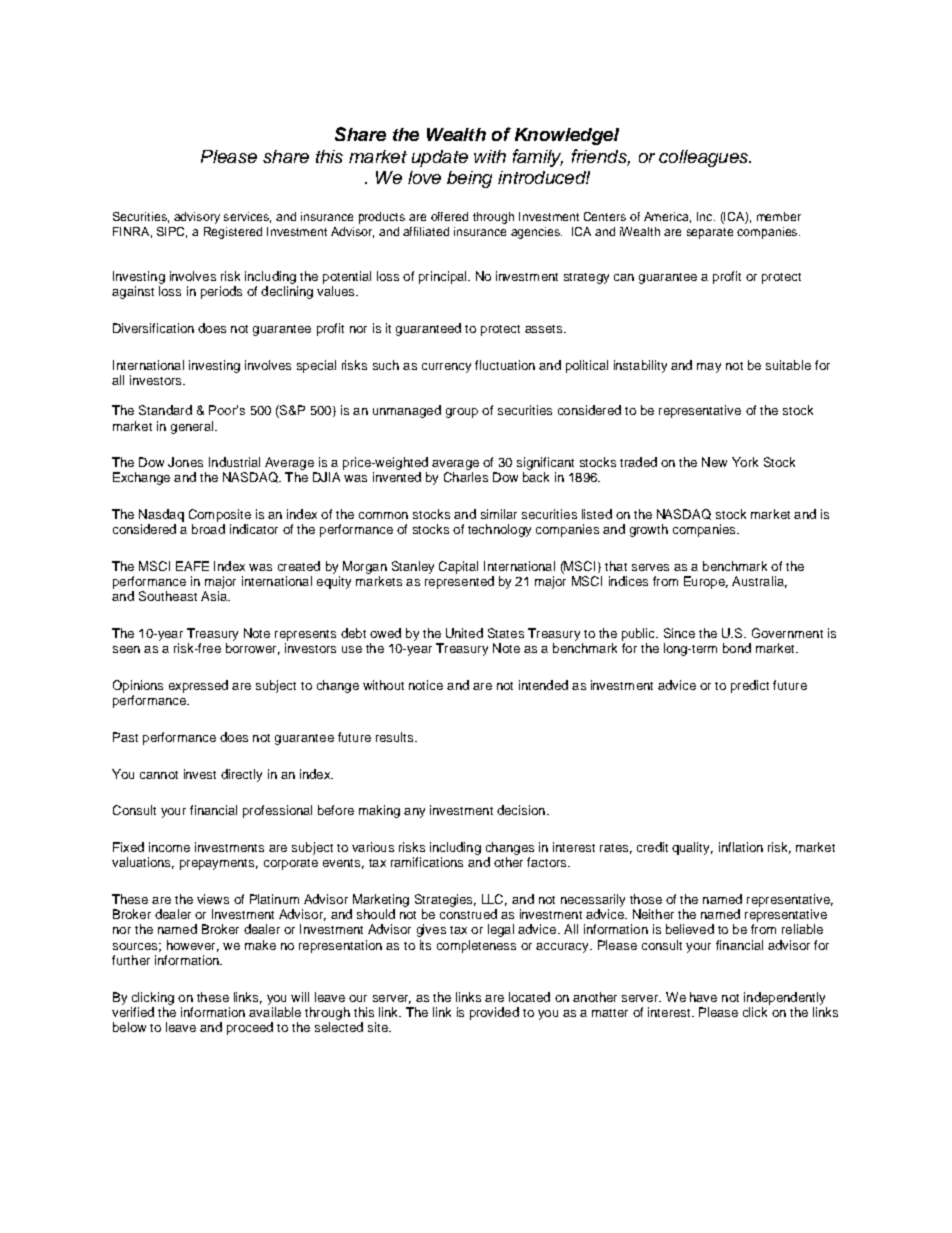 The height and width of the image is (1233, 952). Describe the element at coordinates (459, 582) in the image. I see `represented` at that location.
